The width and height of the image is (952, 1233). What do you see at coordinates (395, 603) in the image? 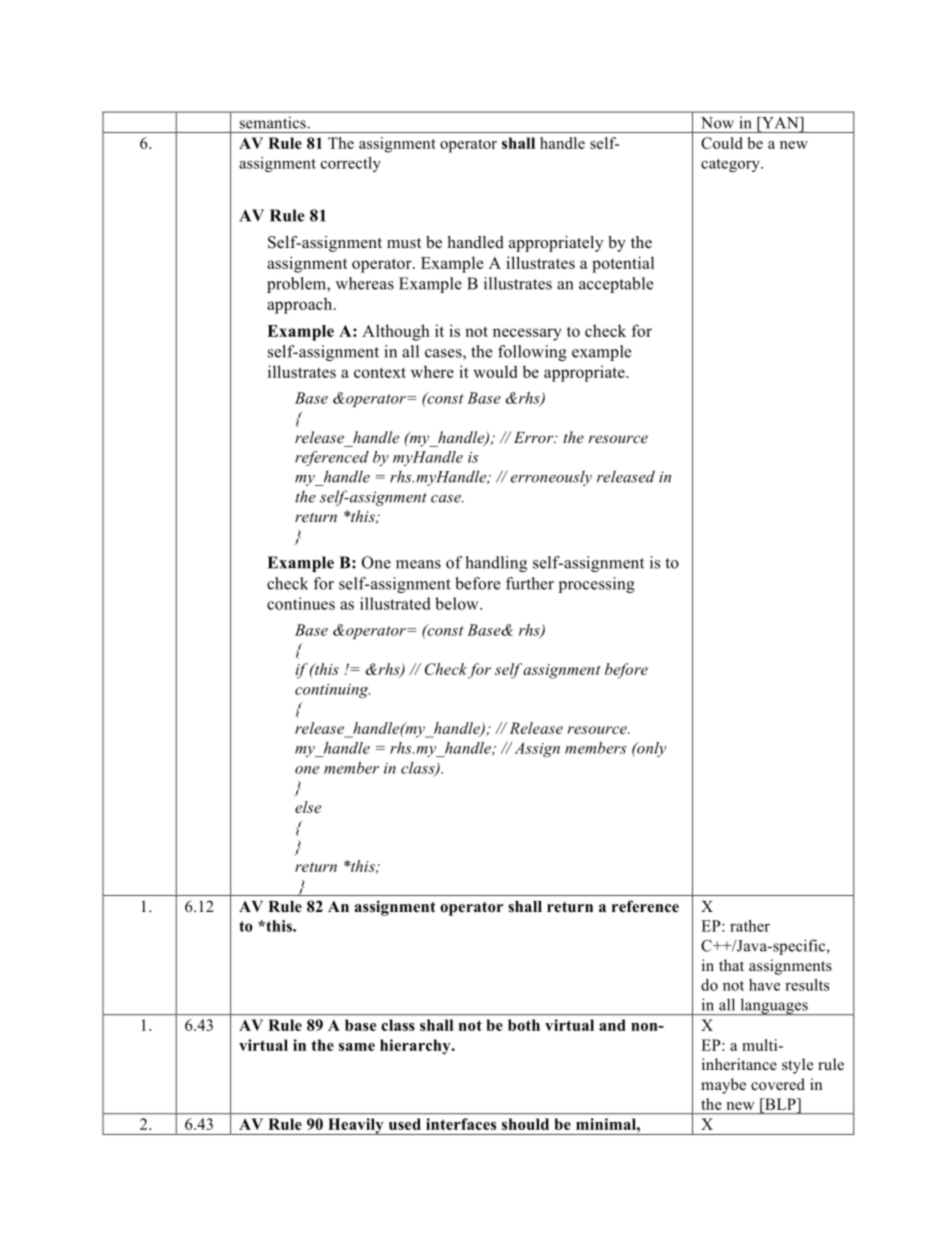
I see `illustrated` at bounding box center [395, 603].
